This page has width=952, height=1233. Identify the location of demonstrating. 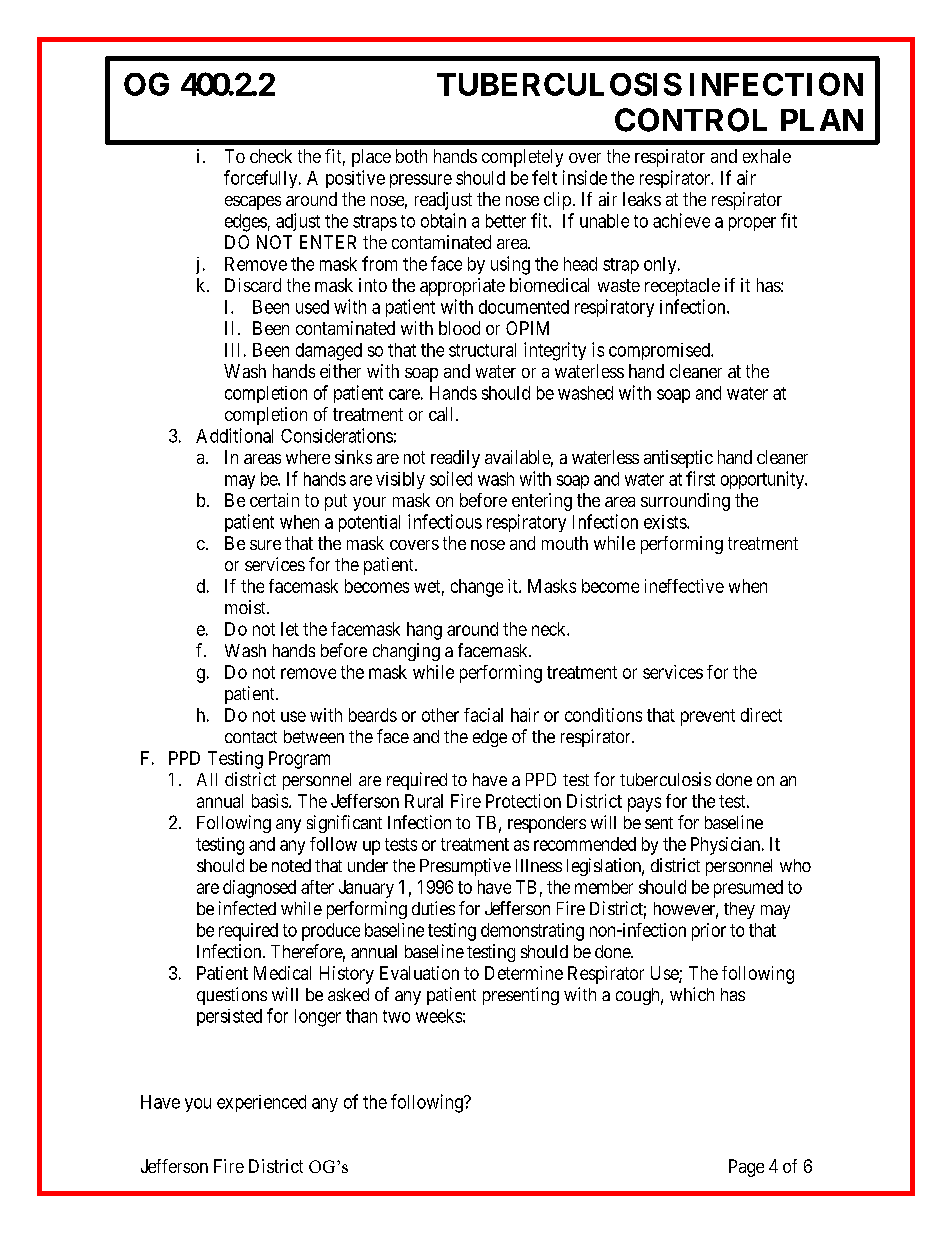
(532, 932).
